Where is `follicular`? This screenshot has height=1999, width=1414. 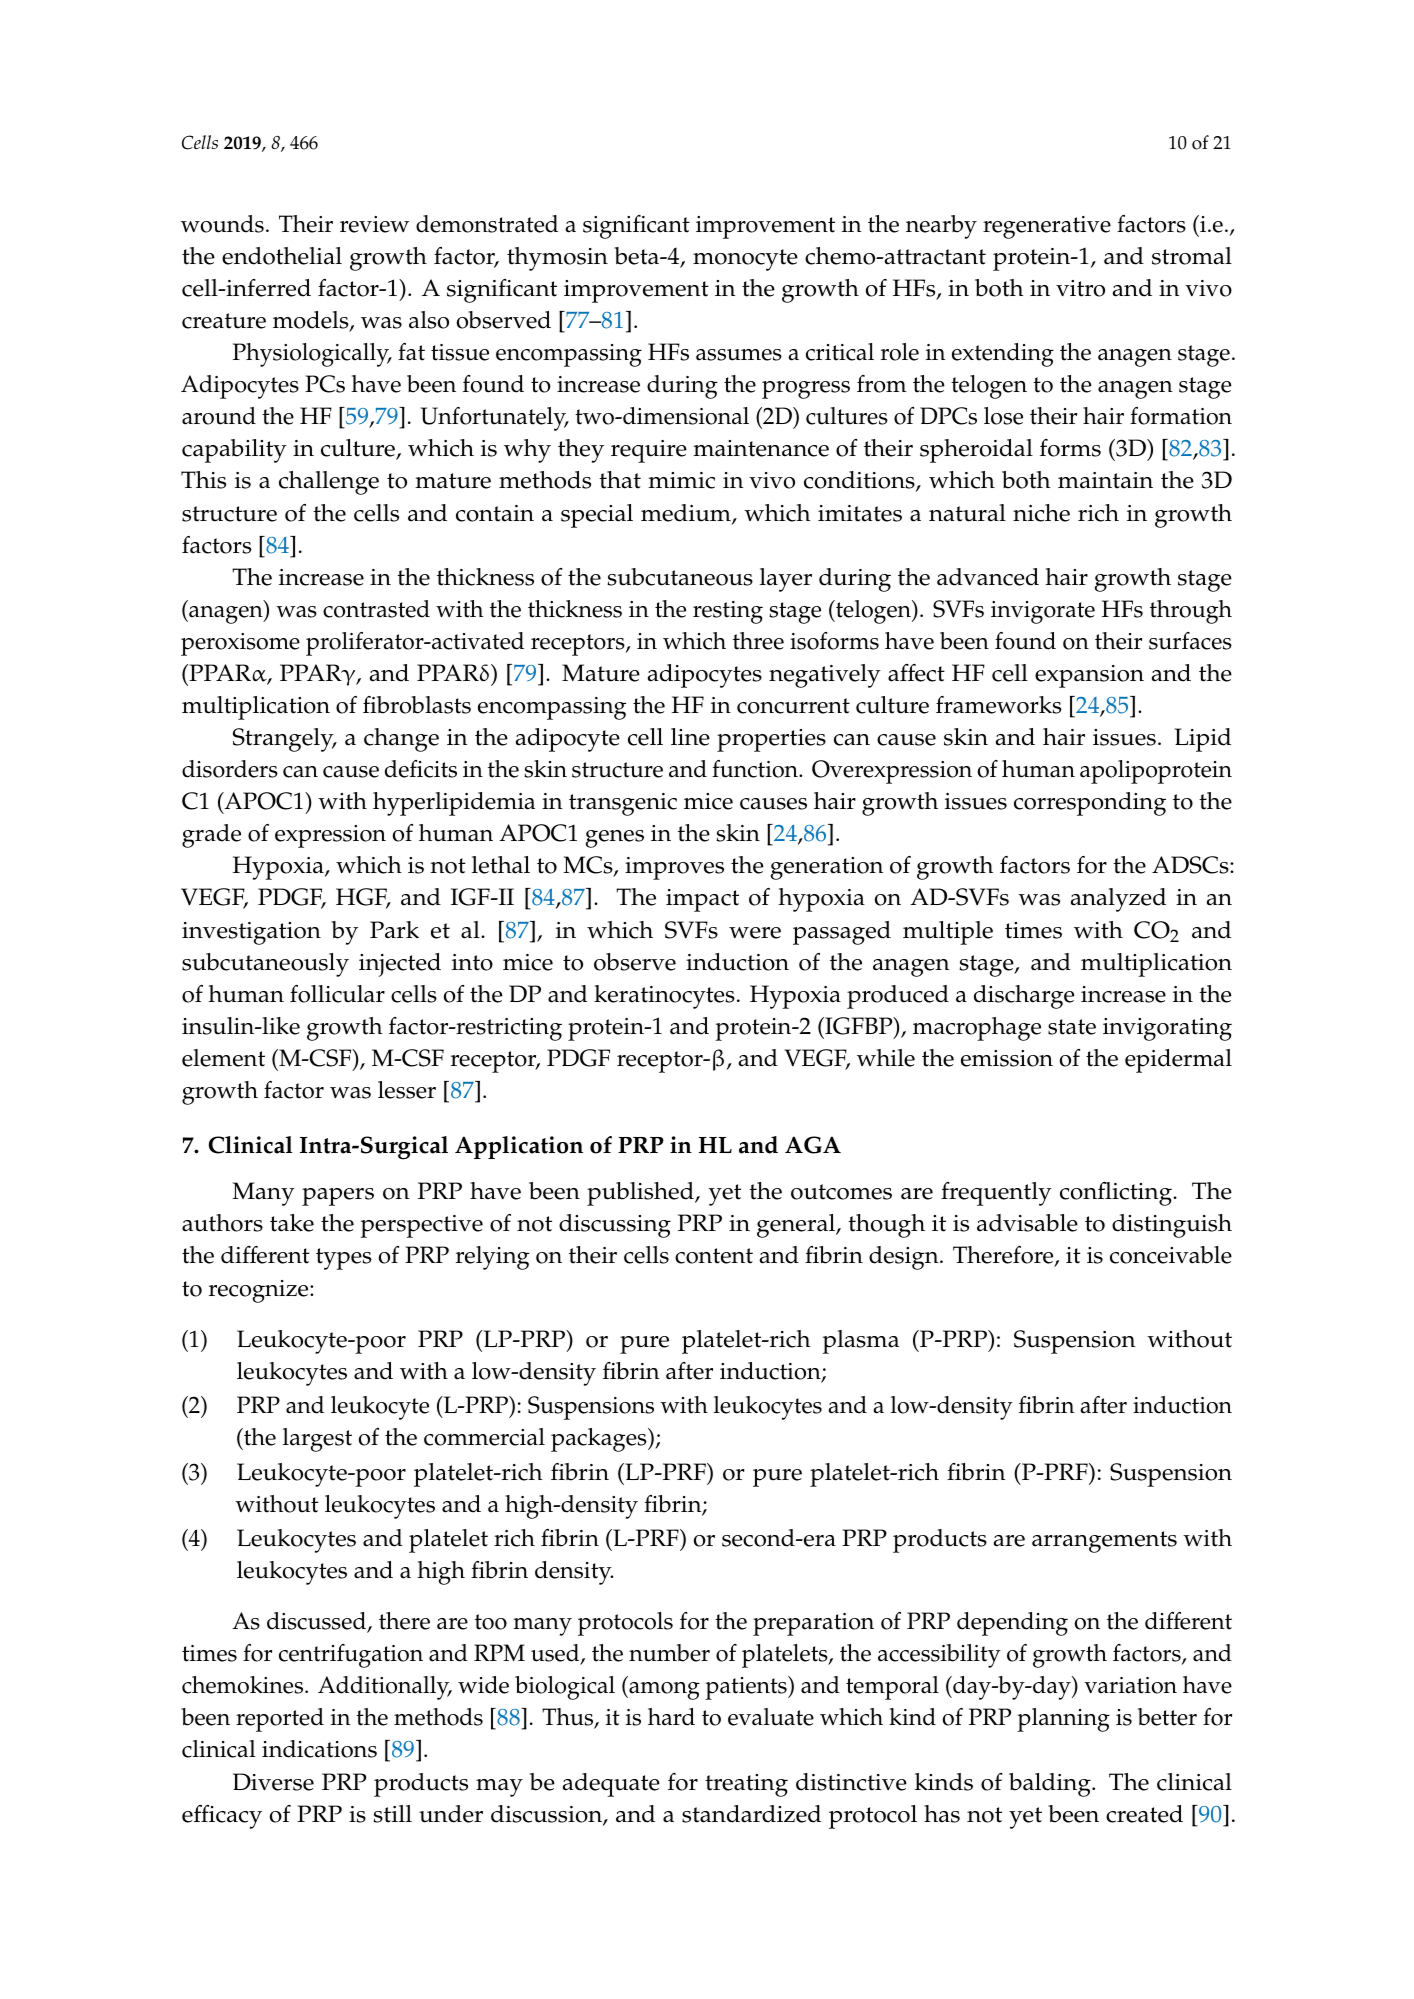 follicular is located at coordinates (337, 994).
